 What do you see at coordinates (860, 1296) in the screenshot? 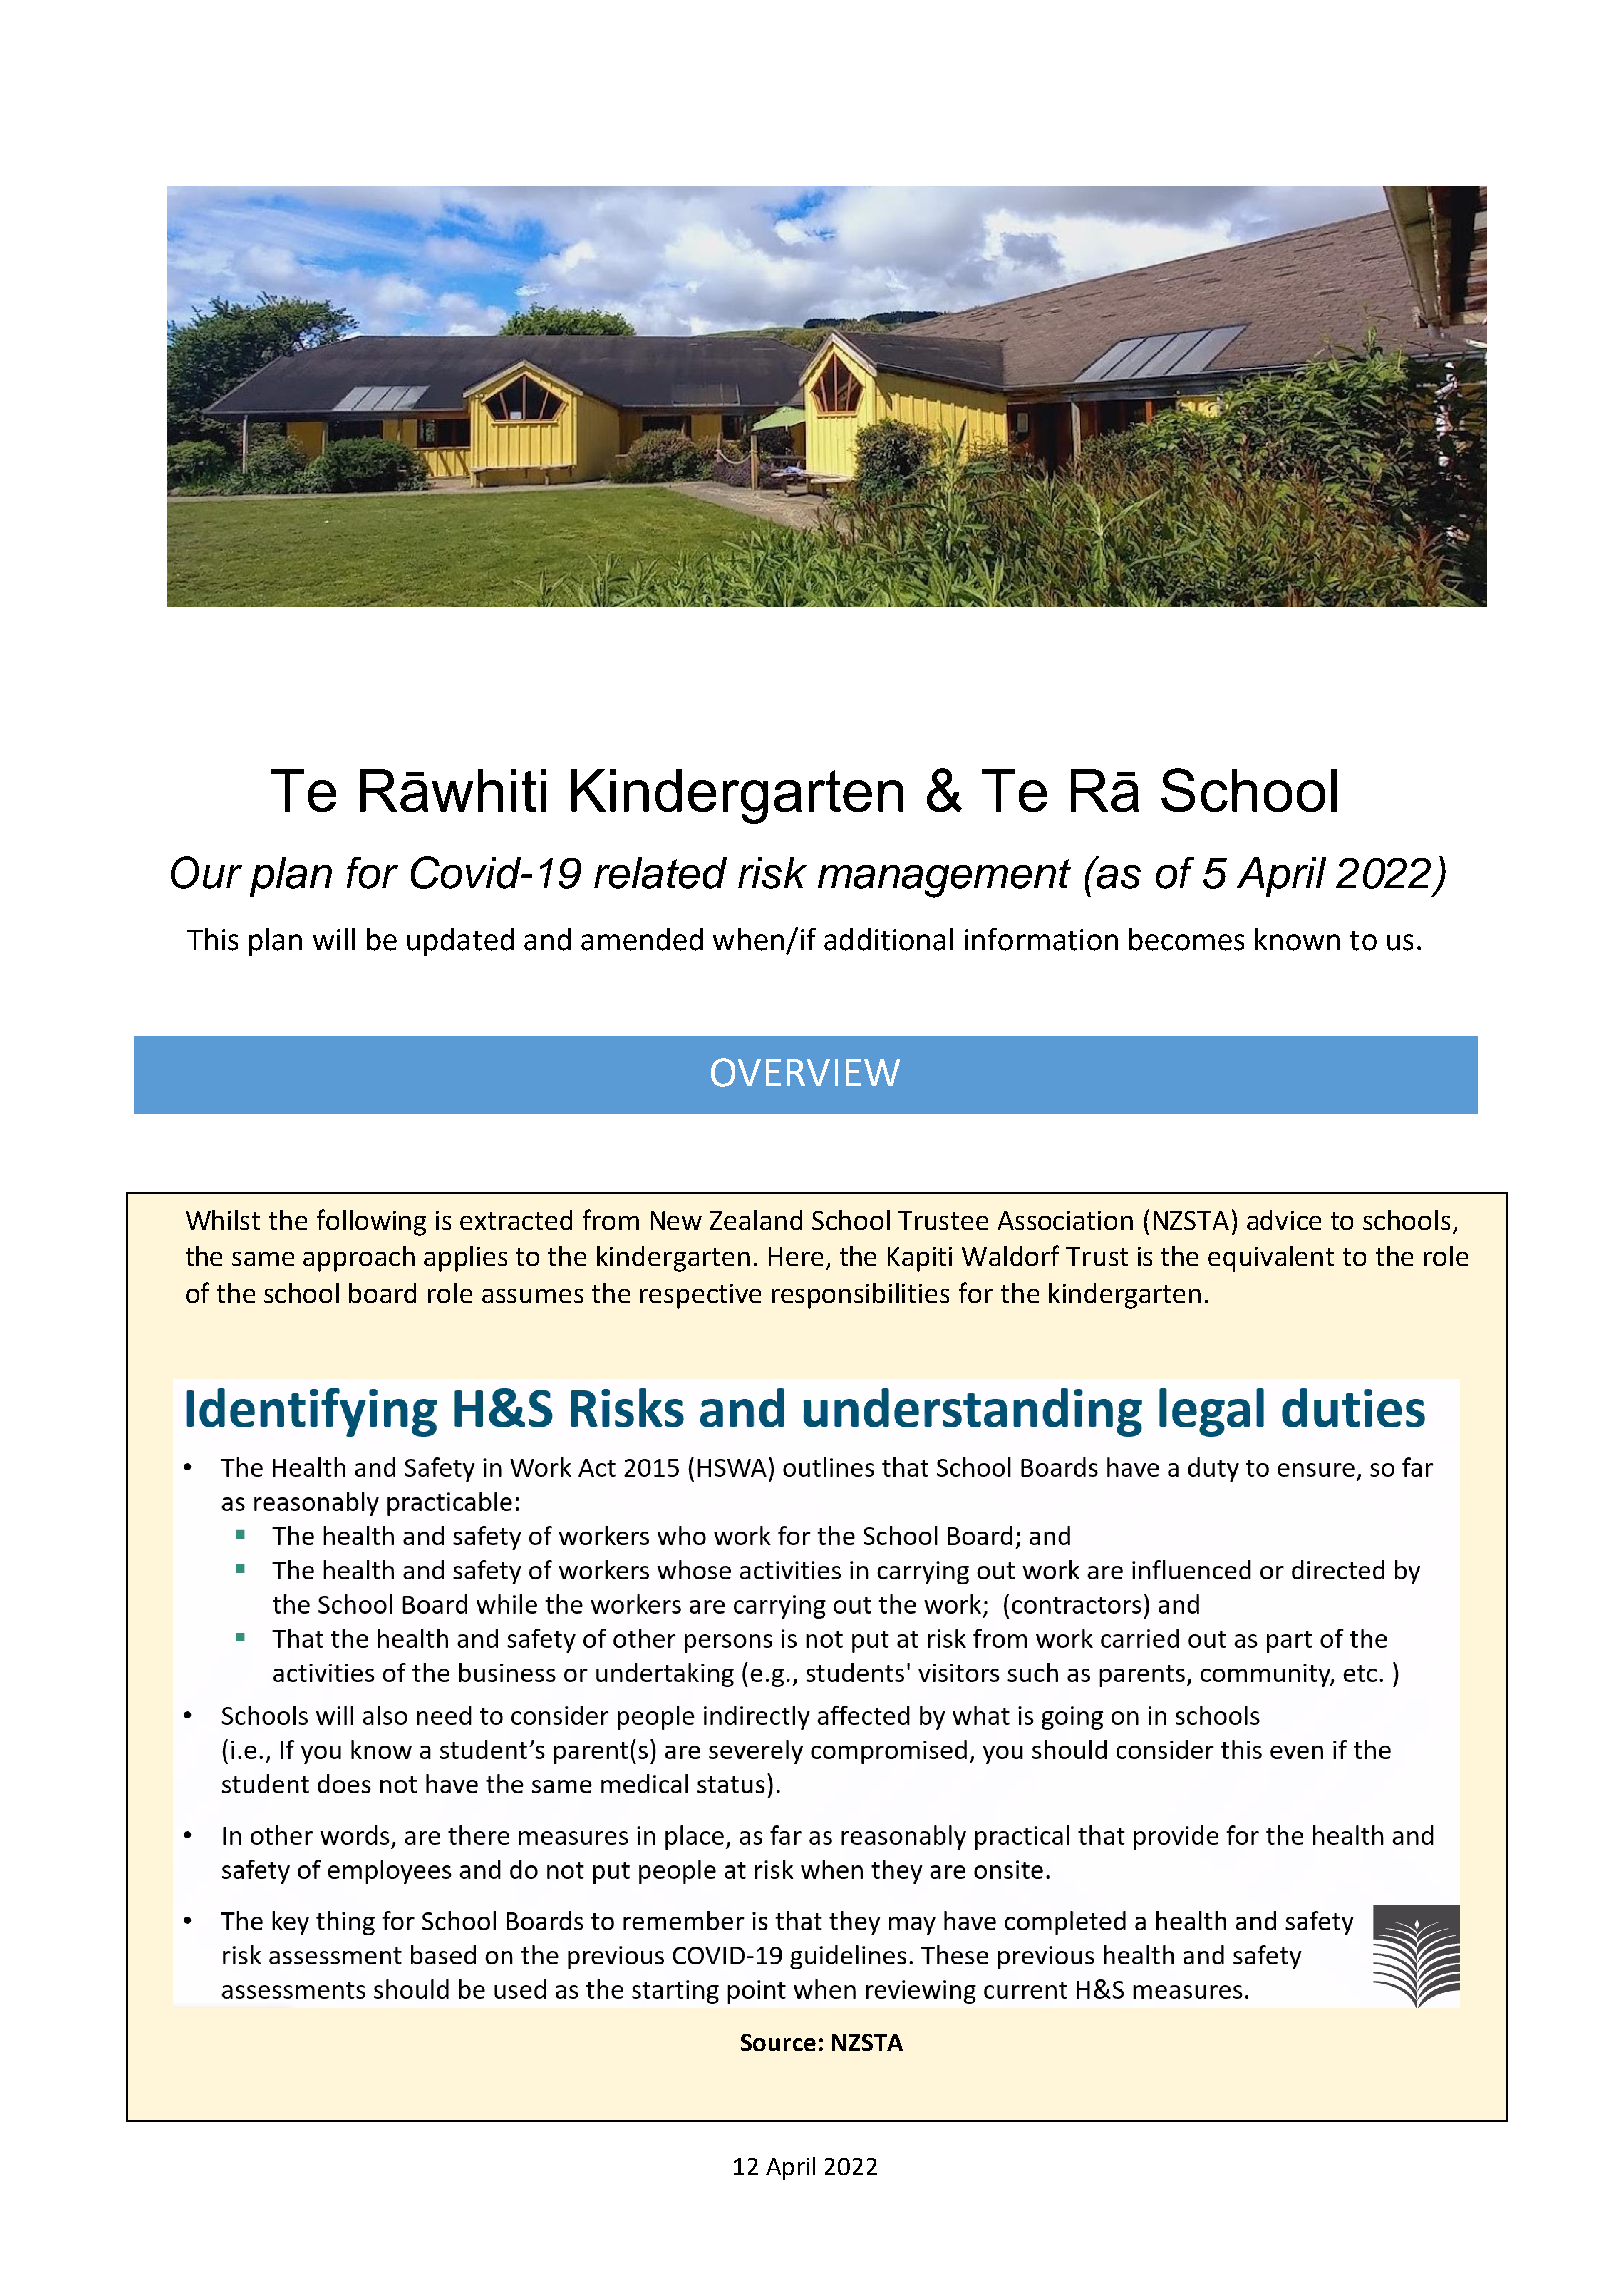
I see `responsibilities` at bounding box center [860, 1296].
